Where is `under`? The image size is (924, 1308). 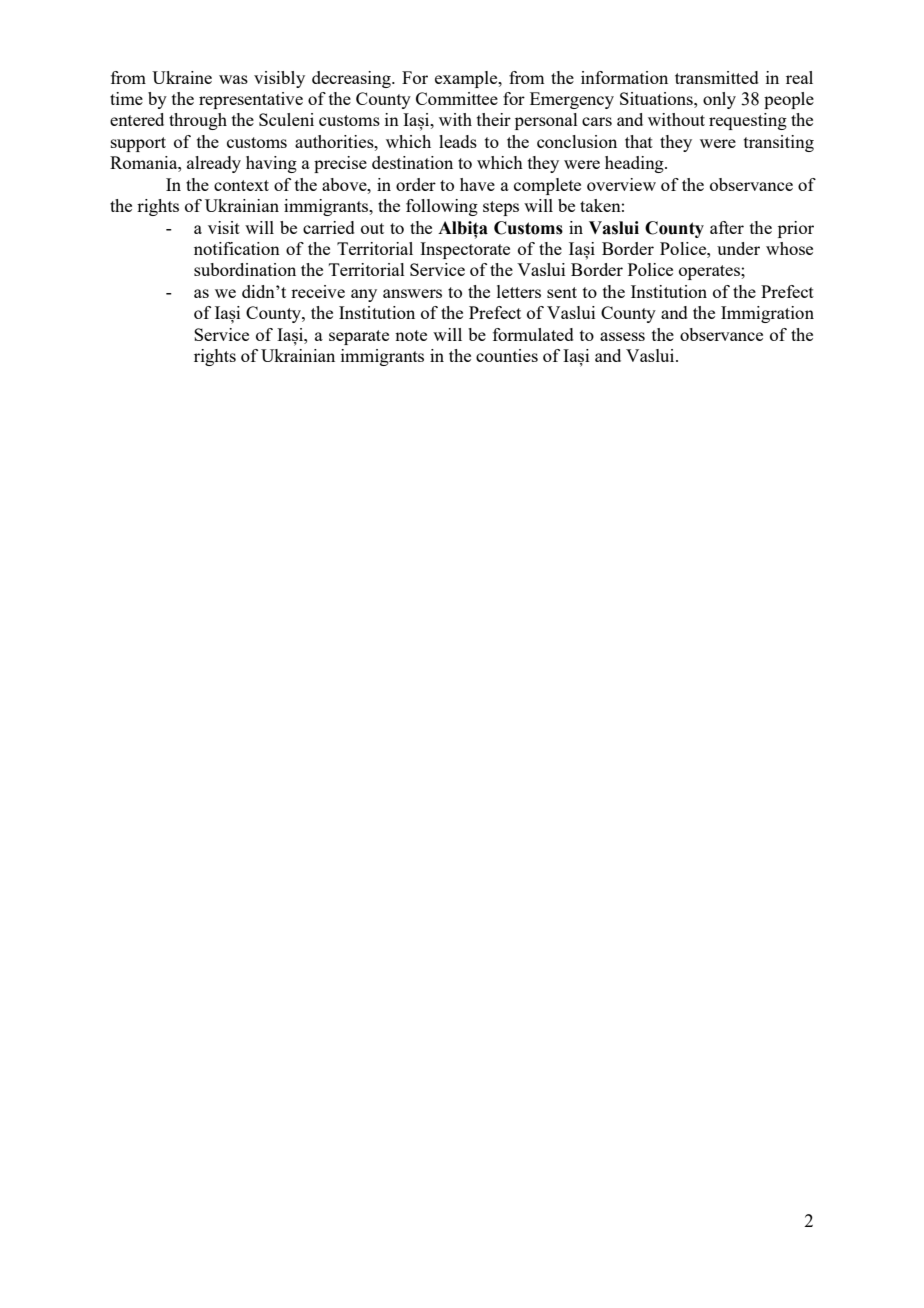 under is located at coordinates (738, 248).
